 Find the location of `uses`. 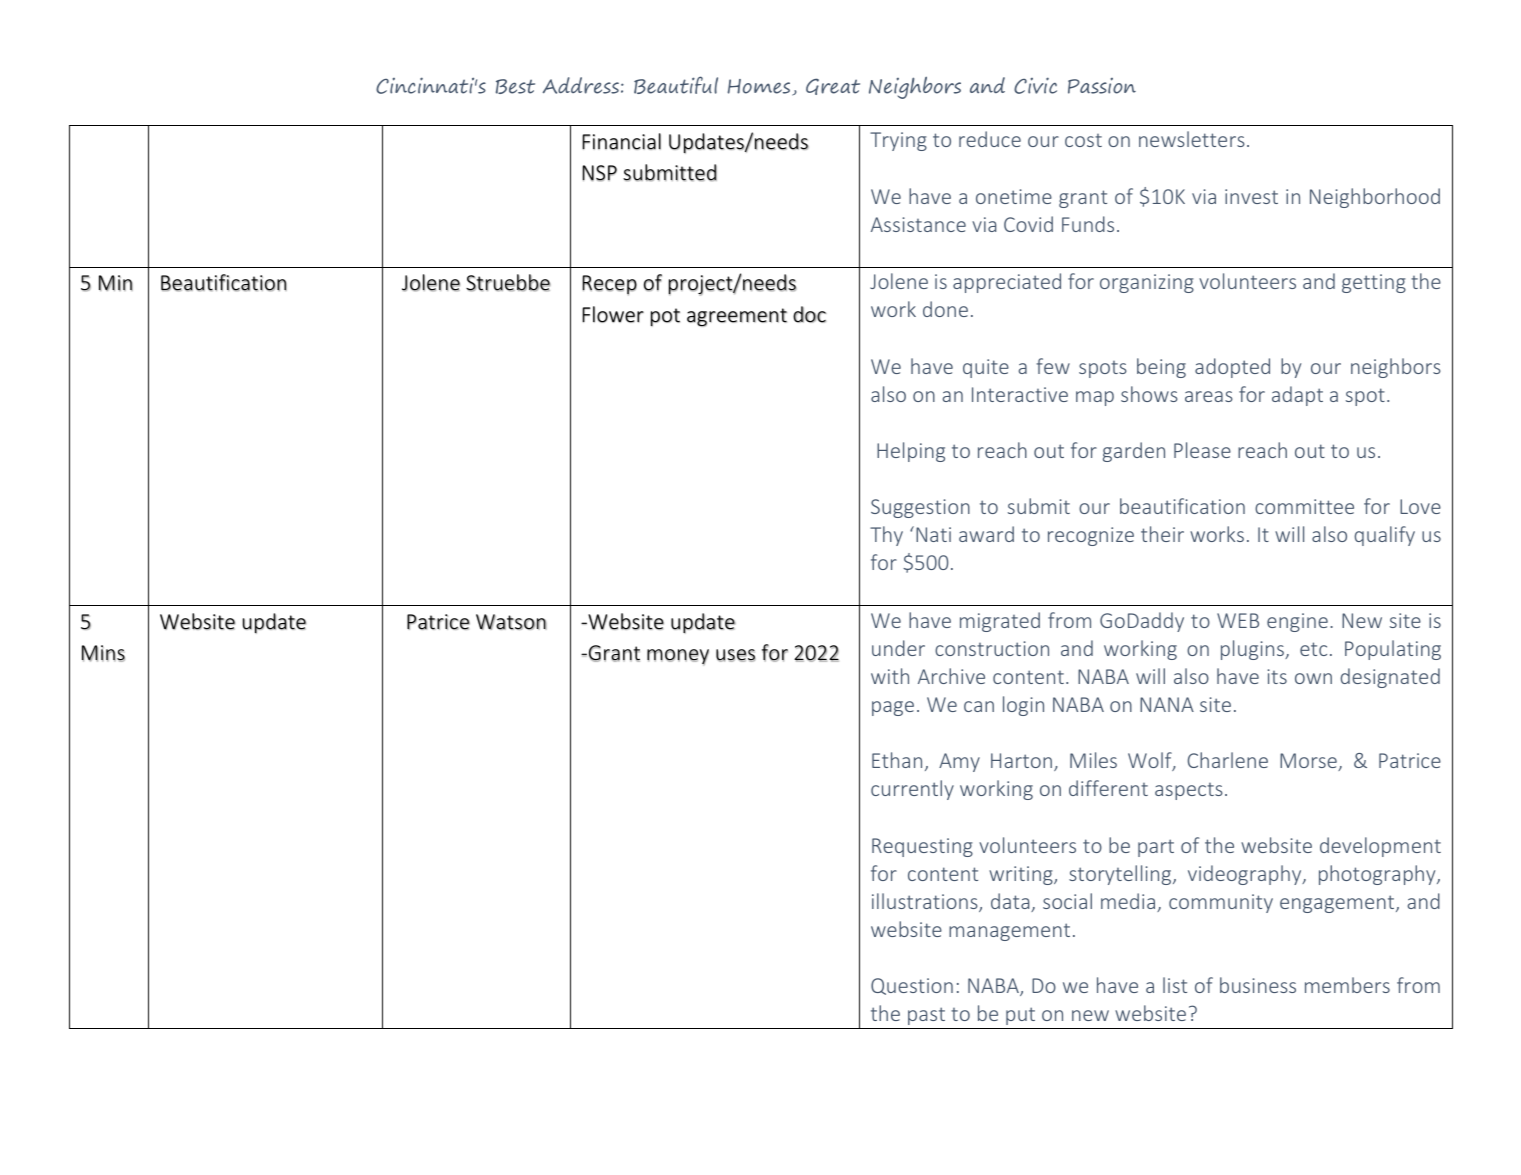

uses is located at coordinates (736, 655).
